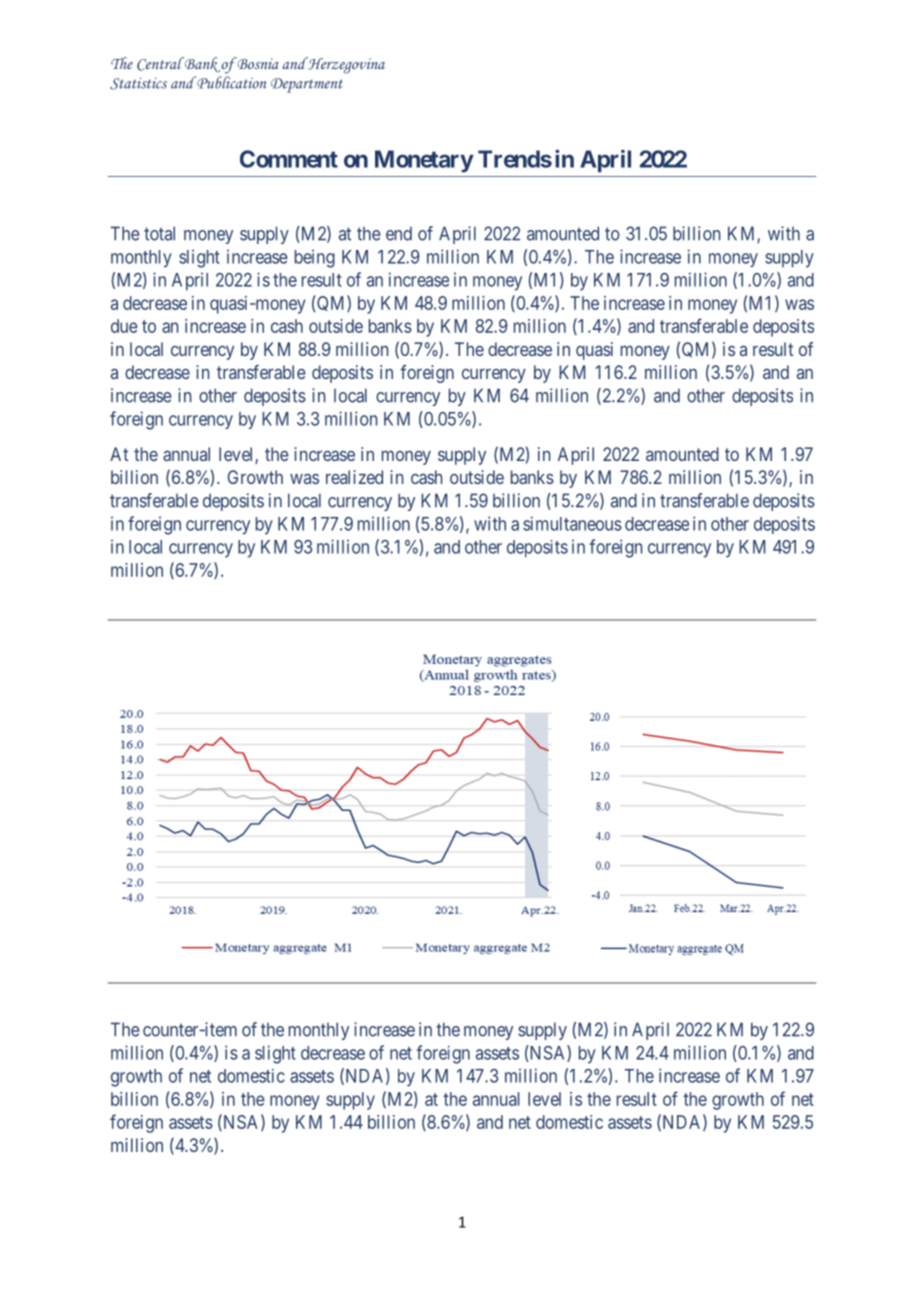 This image has width=924, height=1308. I want to click on simultaneous, so click(572, 523).
